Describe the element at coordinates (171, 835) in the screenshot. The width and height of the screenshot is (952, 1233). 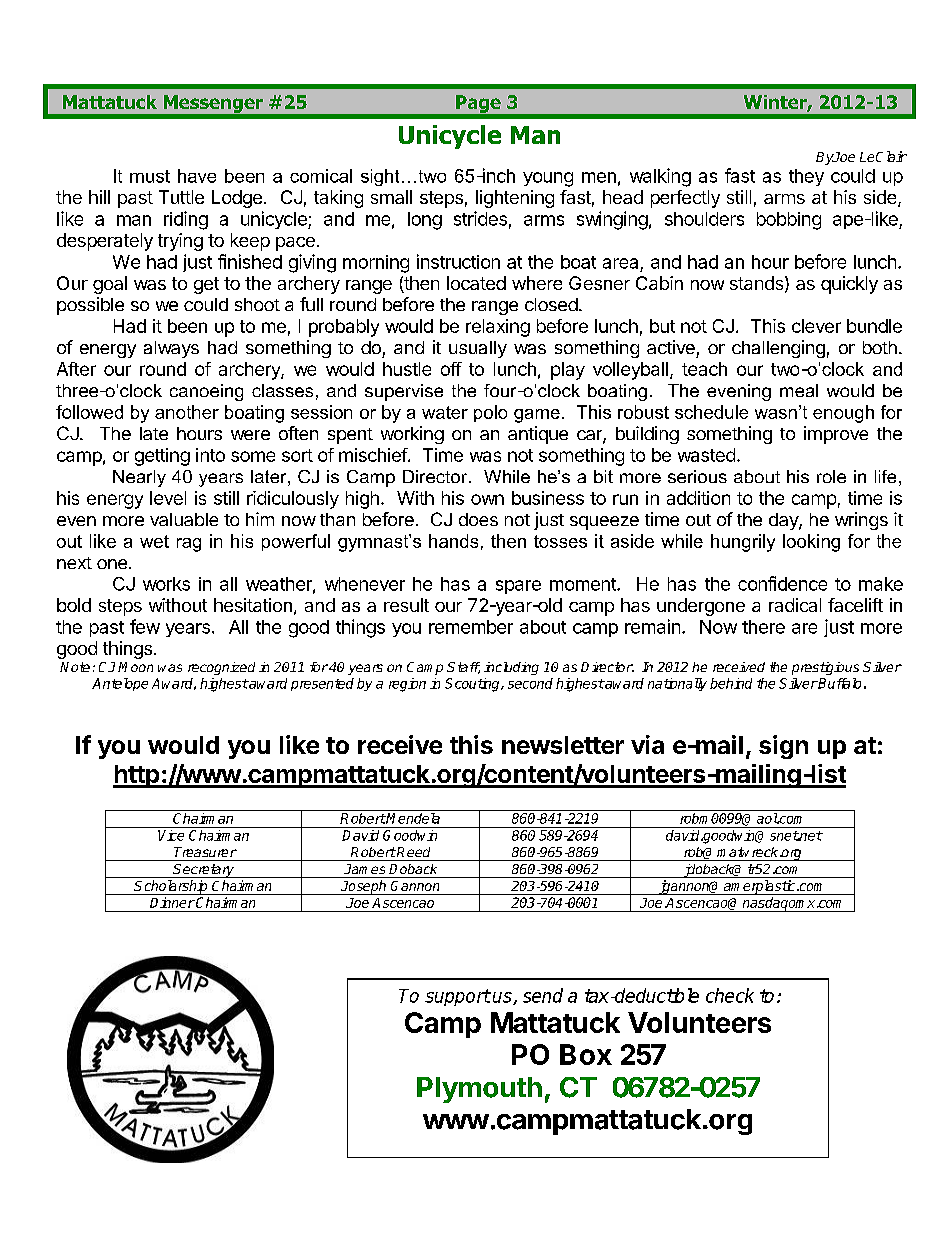
I see `Vice` at that location.
